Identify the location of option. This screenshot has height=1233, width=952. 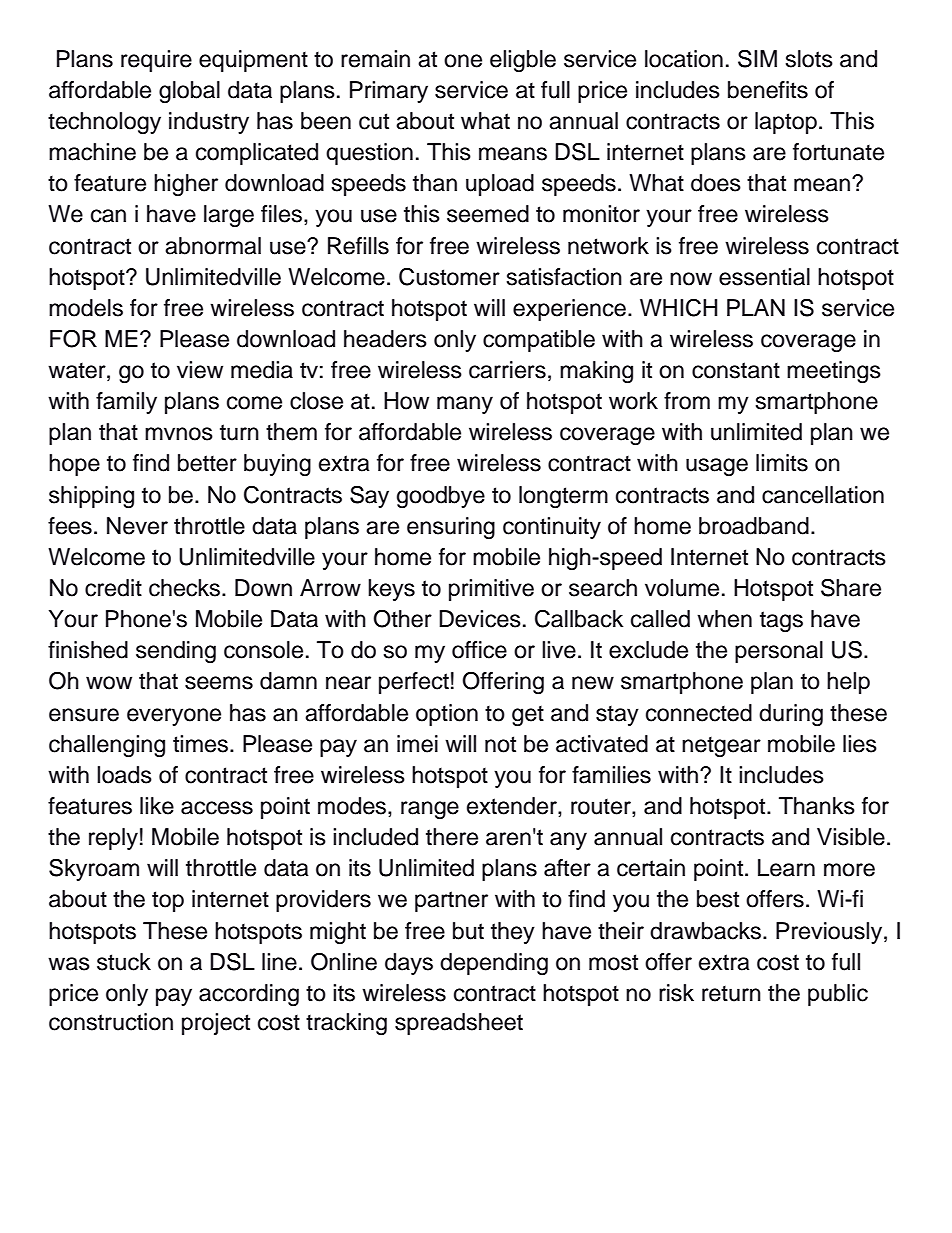
(447, 715).
